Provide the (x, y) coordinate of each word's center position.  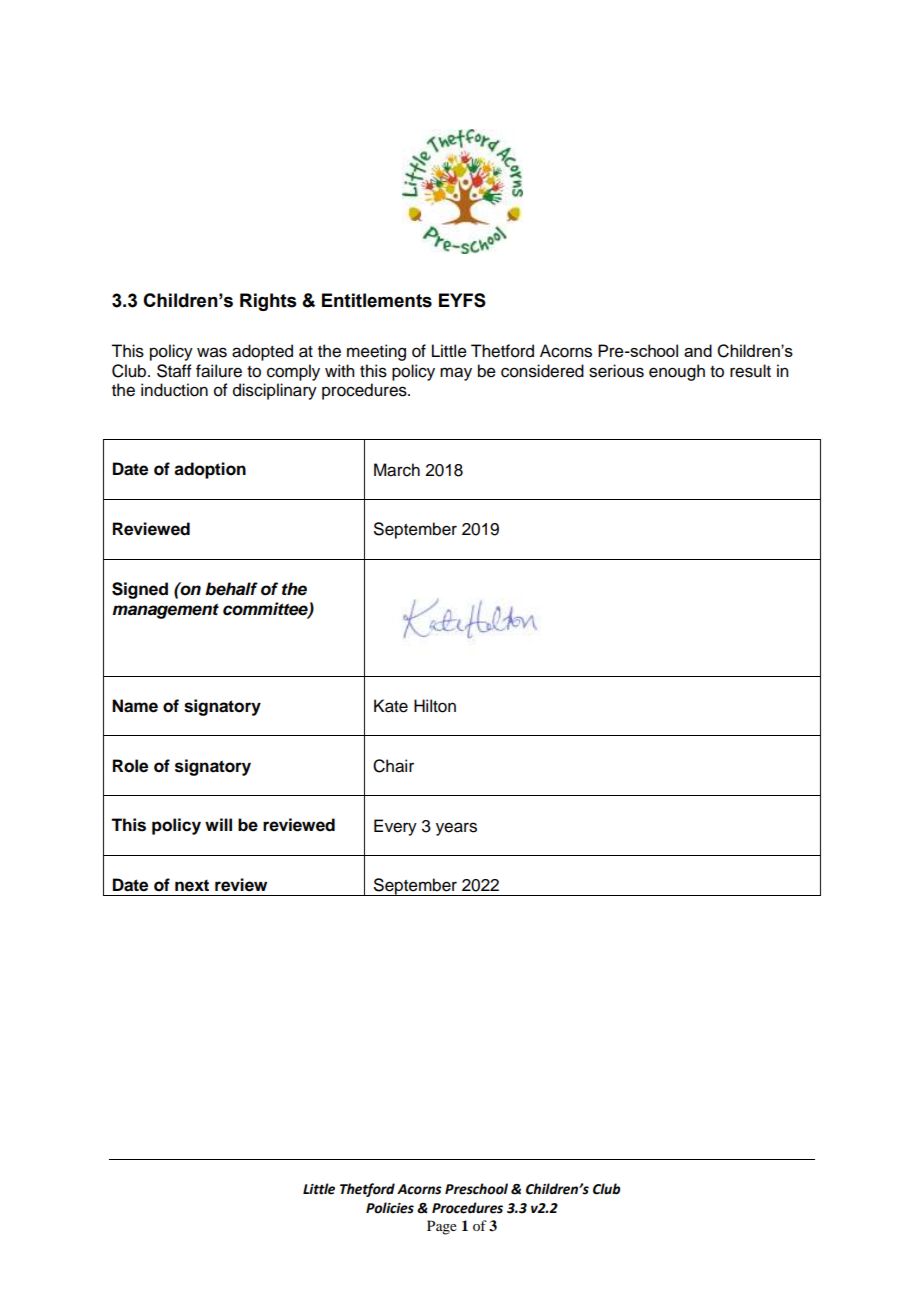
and (698, 350)
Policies (390, 1208)
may (456, 374)
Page (442, 1227)
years (456, 829)
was (212, 352)
